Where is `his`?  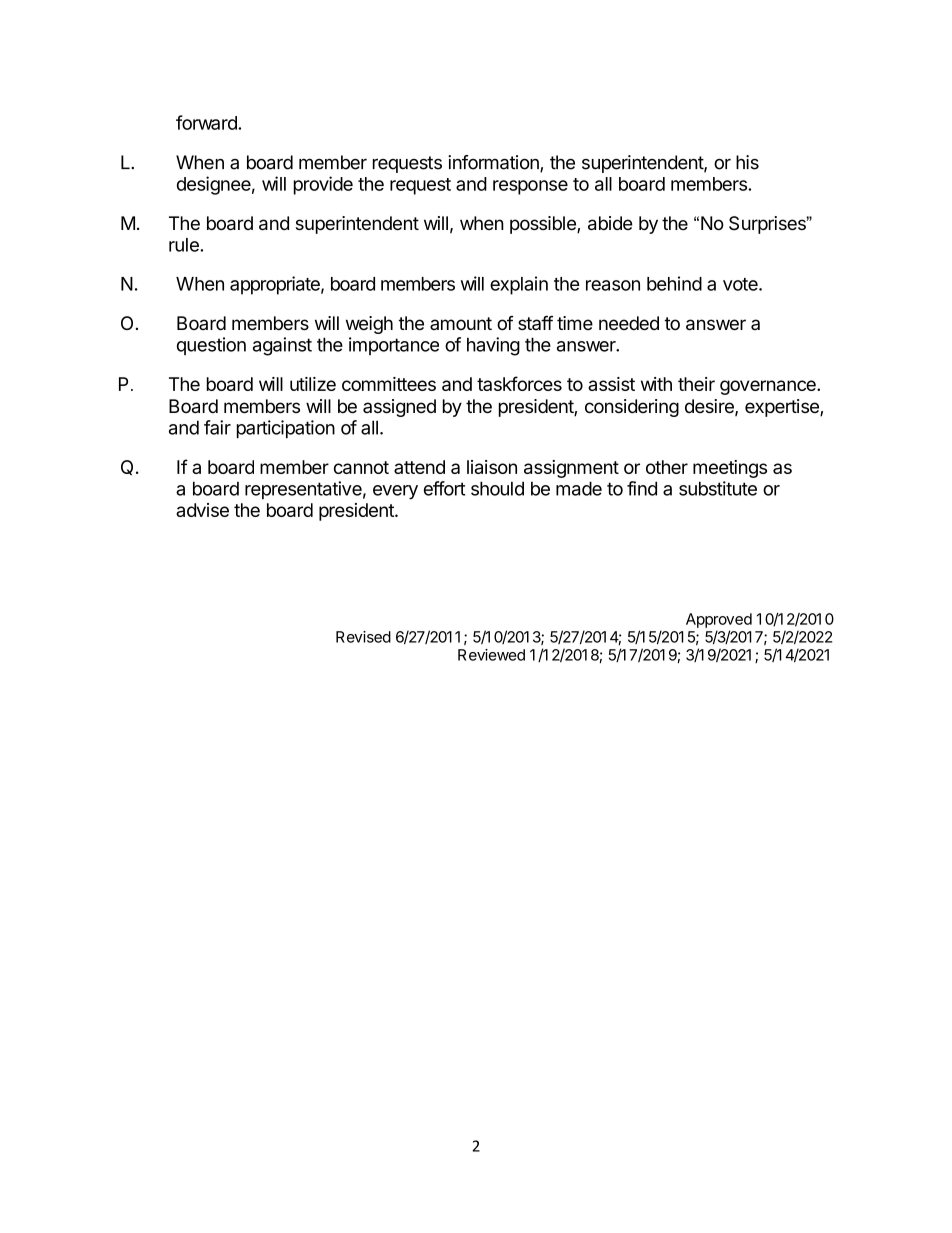
his is located at coordinates (747, 162).
